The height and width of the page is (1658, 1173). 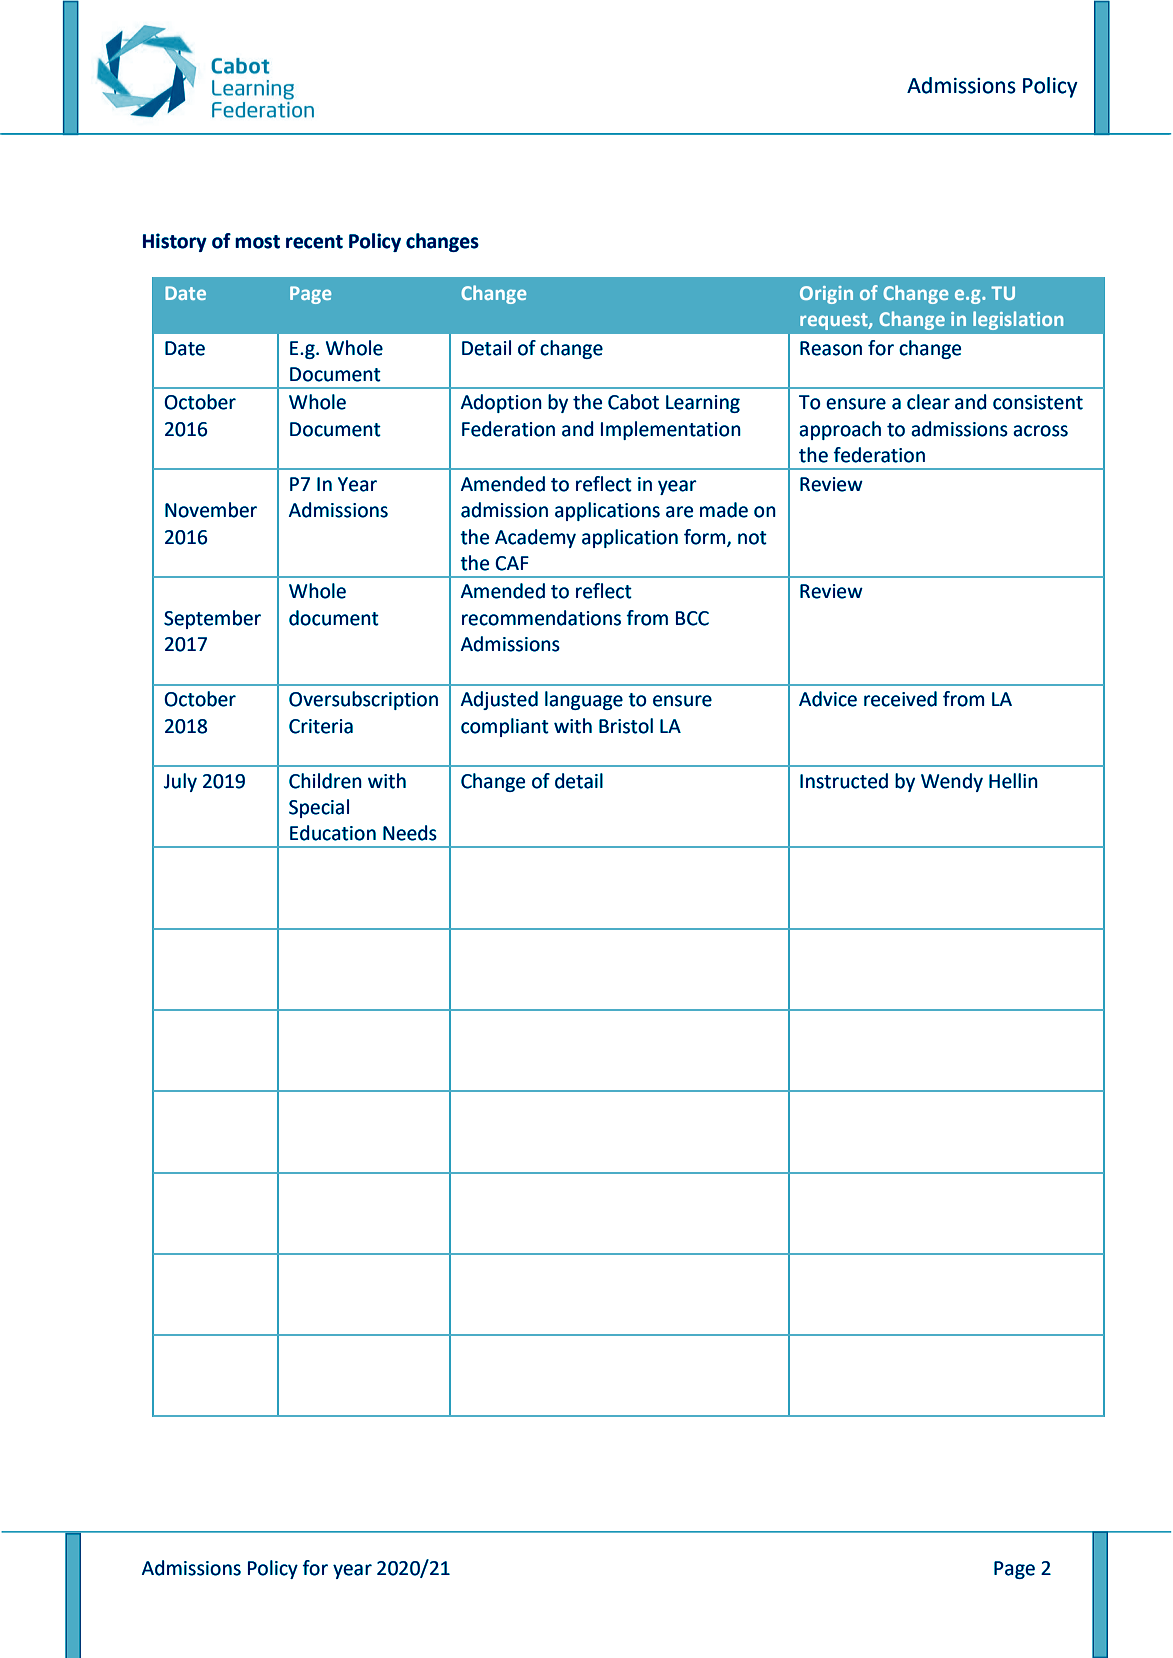 I want to click on Special, so click(x=319, y=808).
